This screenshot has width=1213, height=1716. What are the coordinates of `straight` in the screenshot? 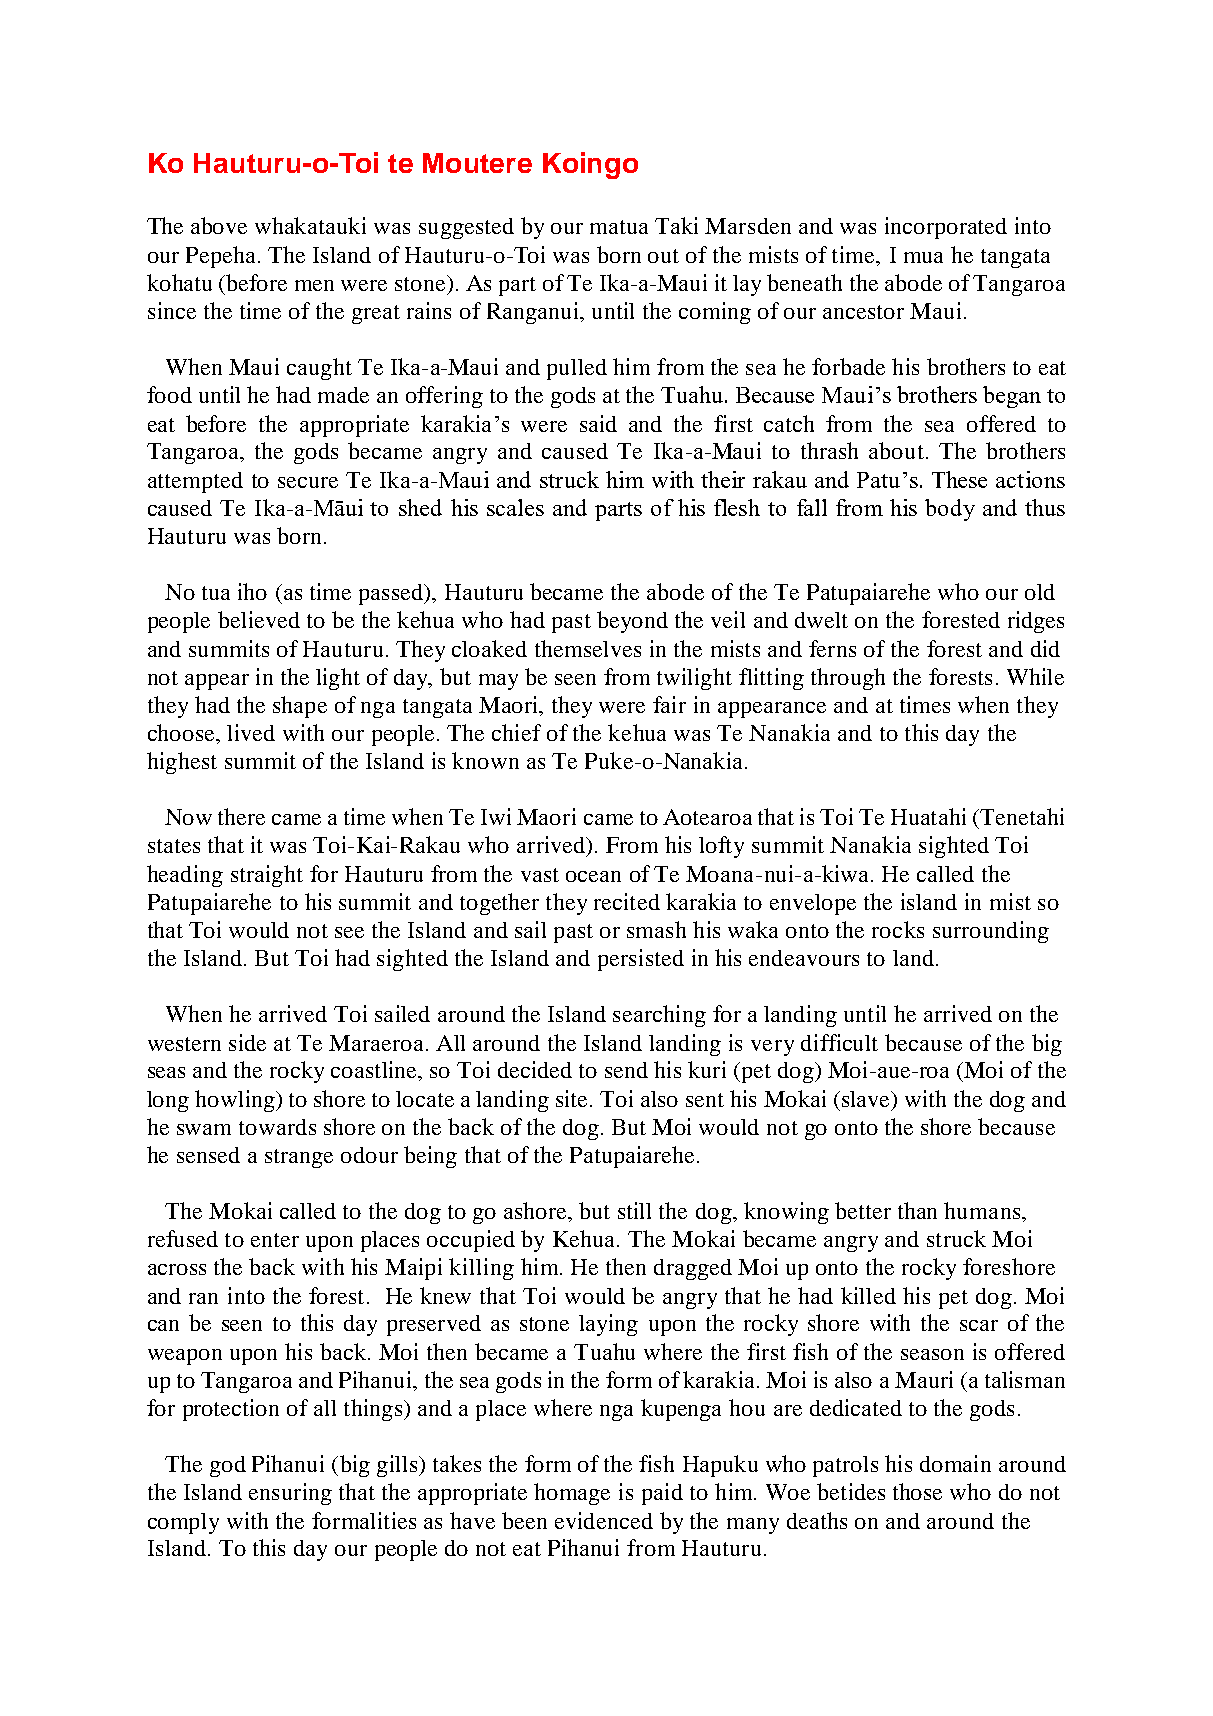 It's located at (267, 876).
